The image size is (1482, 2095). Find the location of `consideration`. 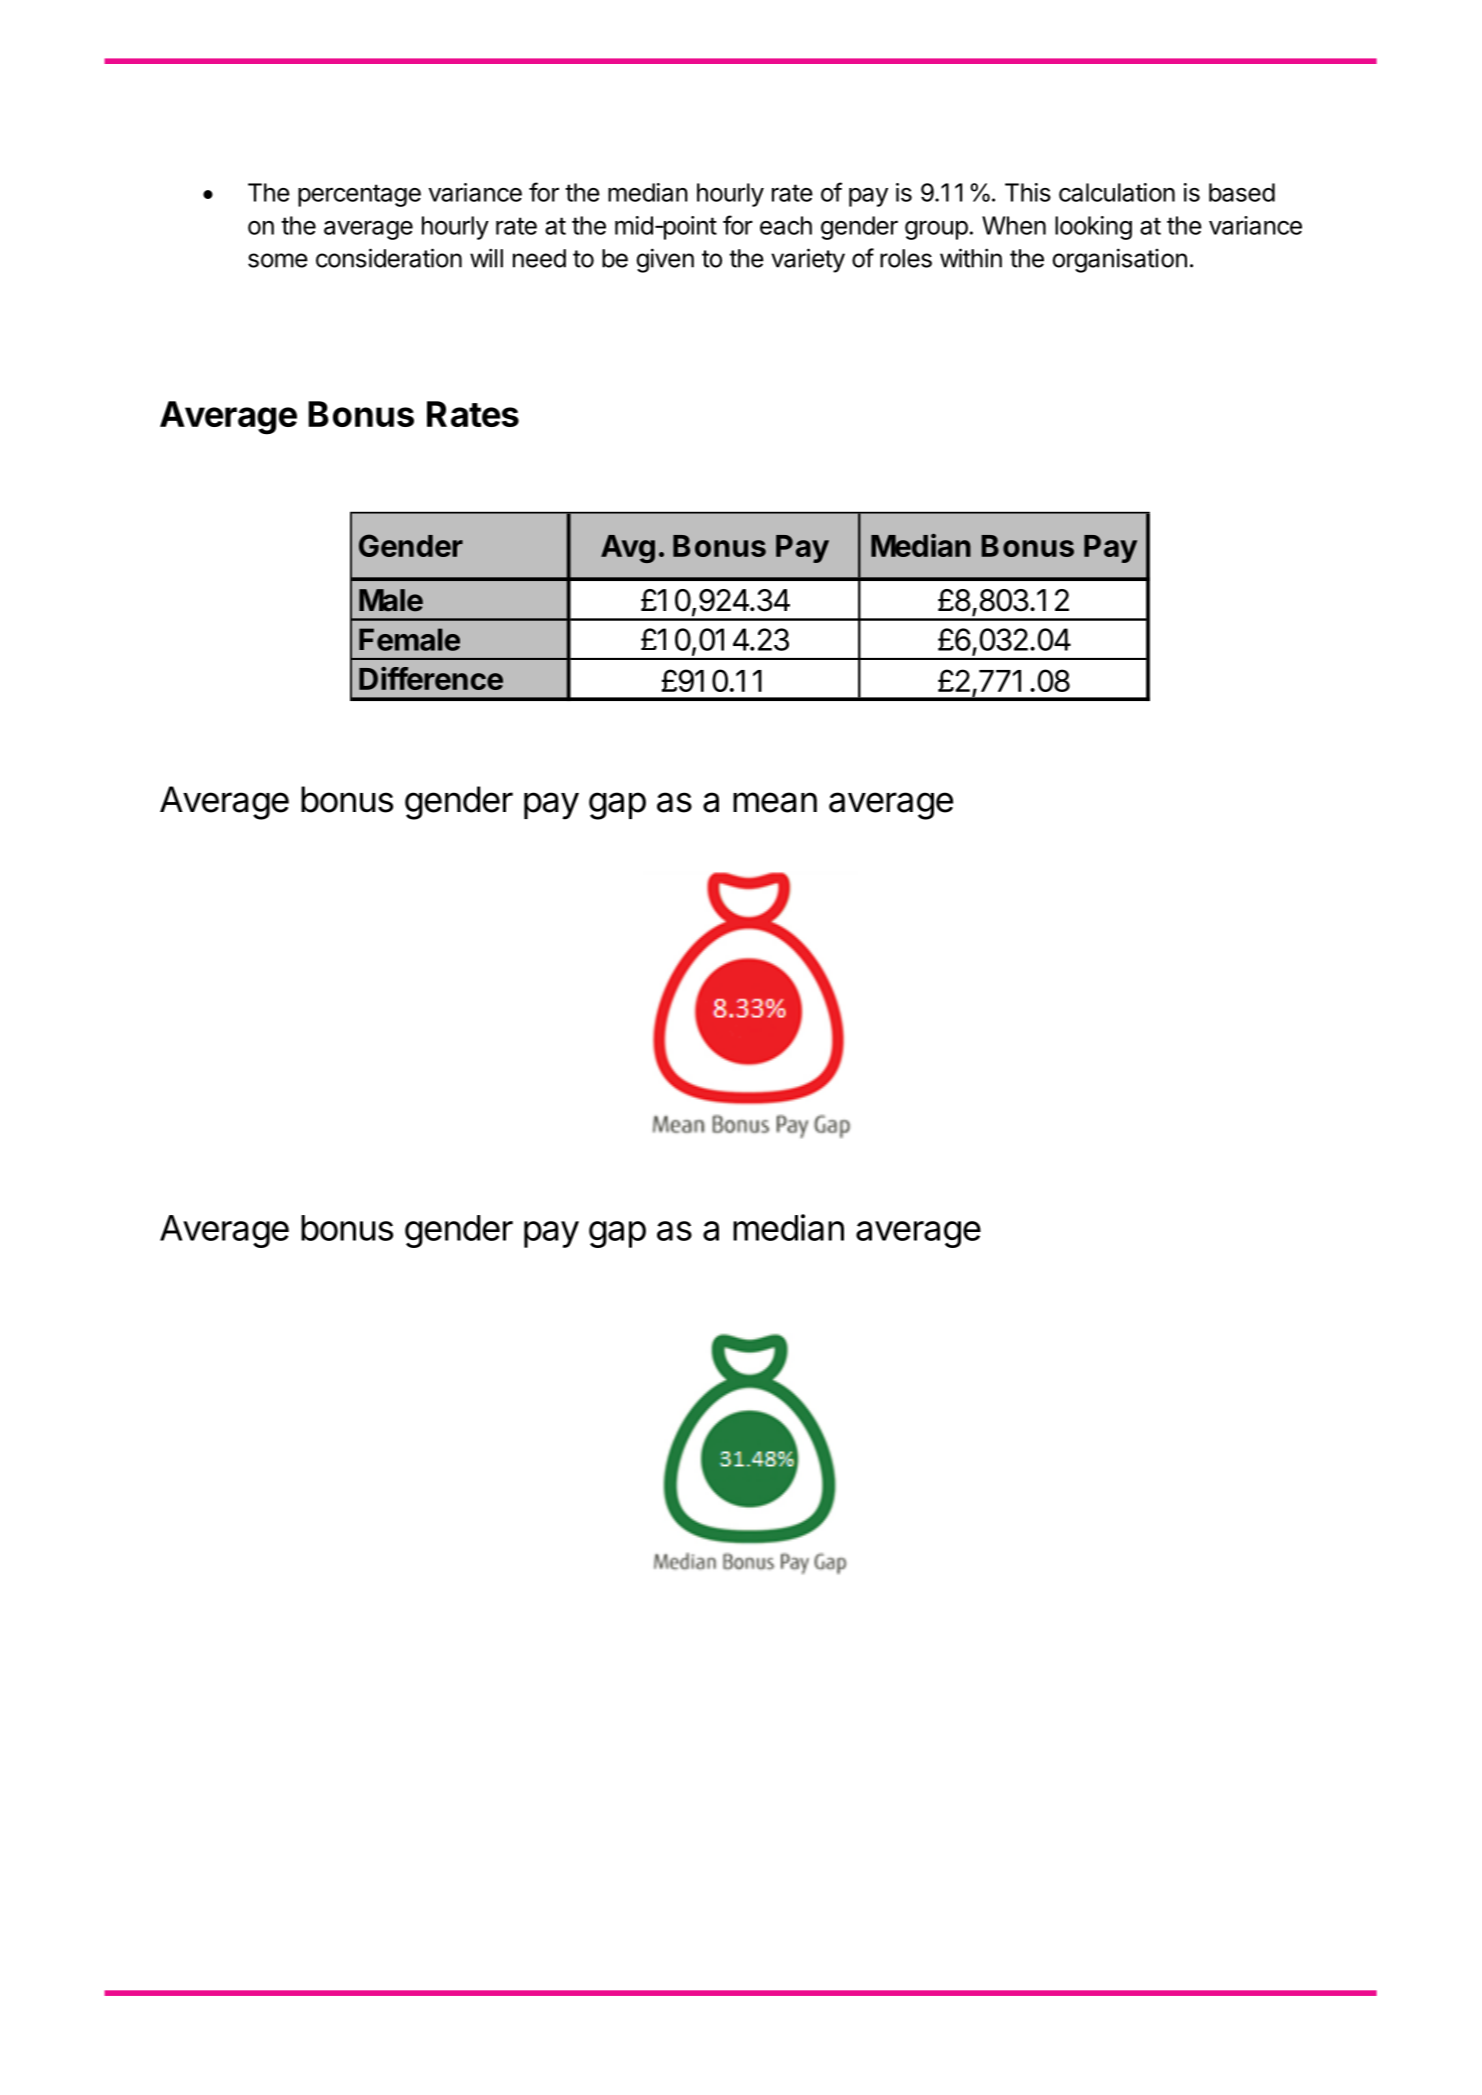

consideration is located at coordinates (389, 258).
